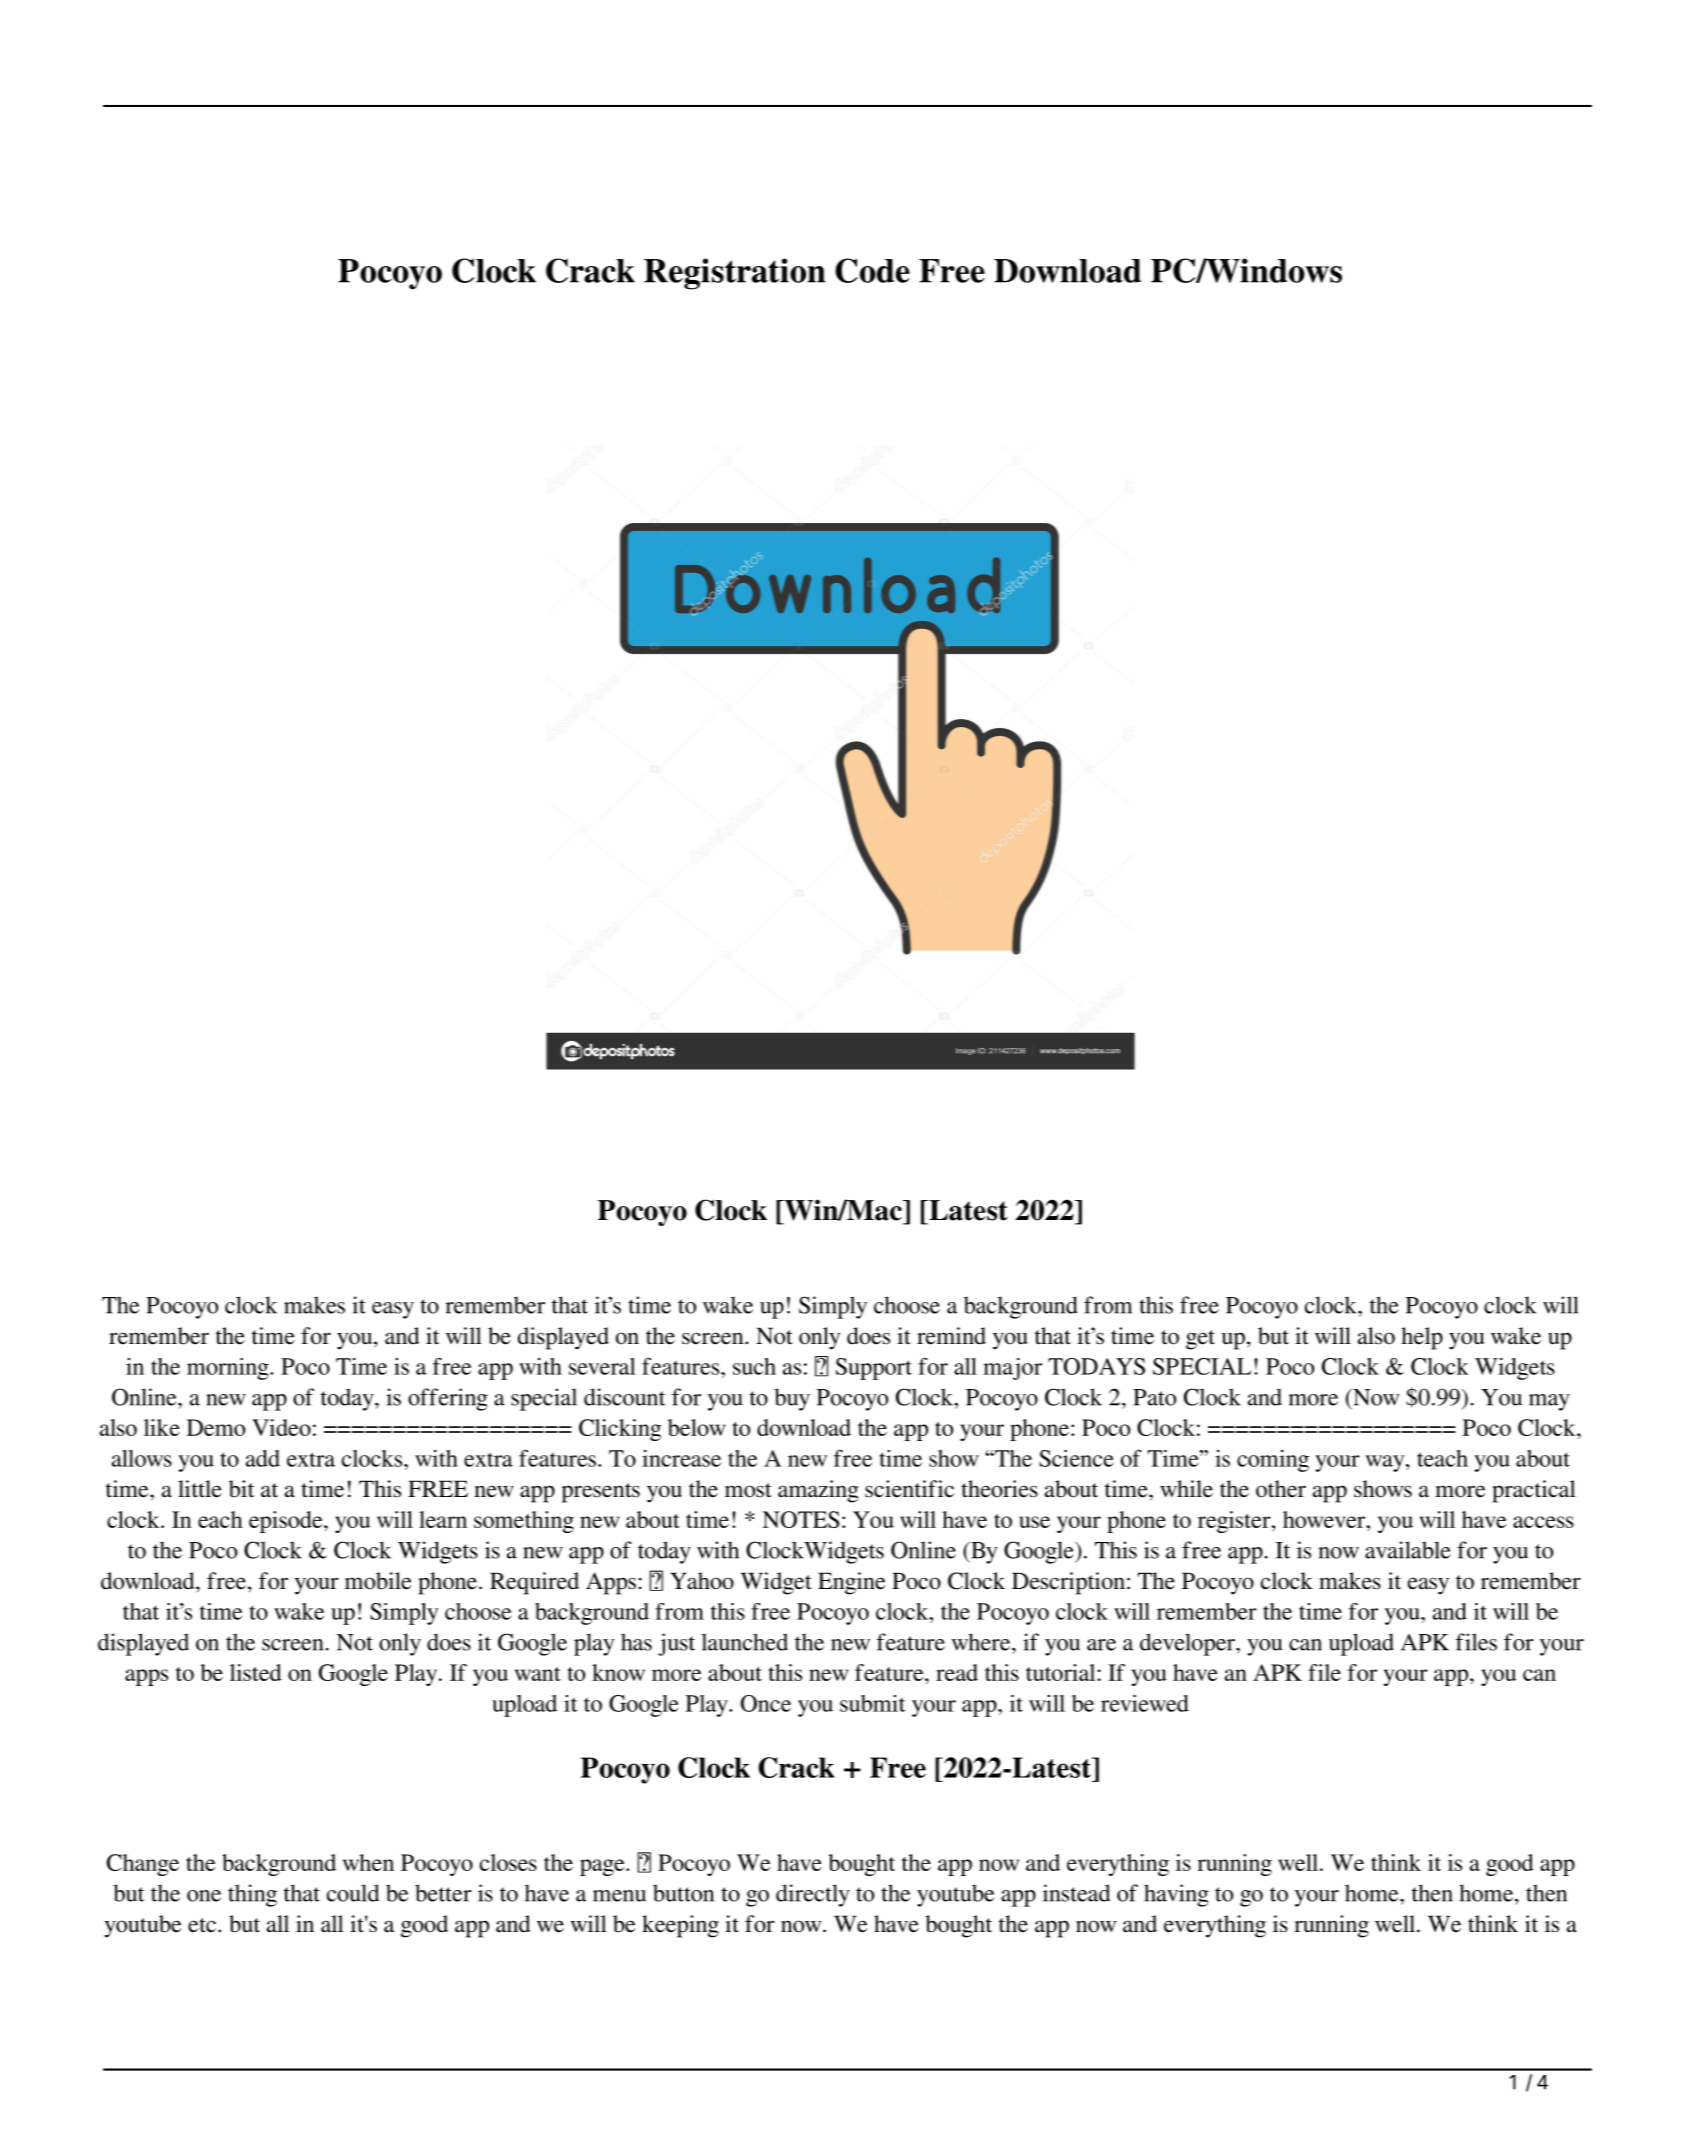 This screenshot has height=2139, width=1695. What do you see at coordinates (353, 1893) in the screenshot?
I see `could` at bounding box center [353, 1893].
